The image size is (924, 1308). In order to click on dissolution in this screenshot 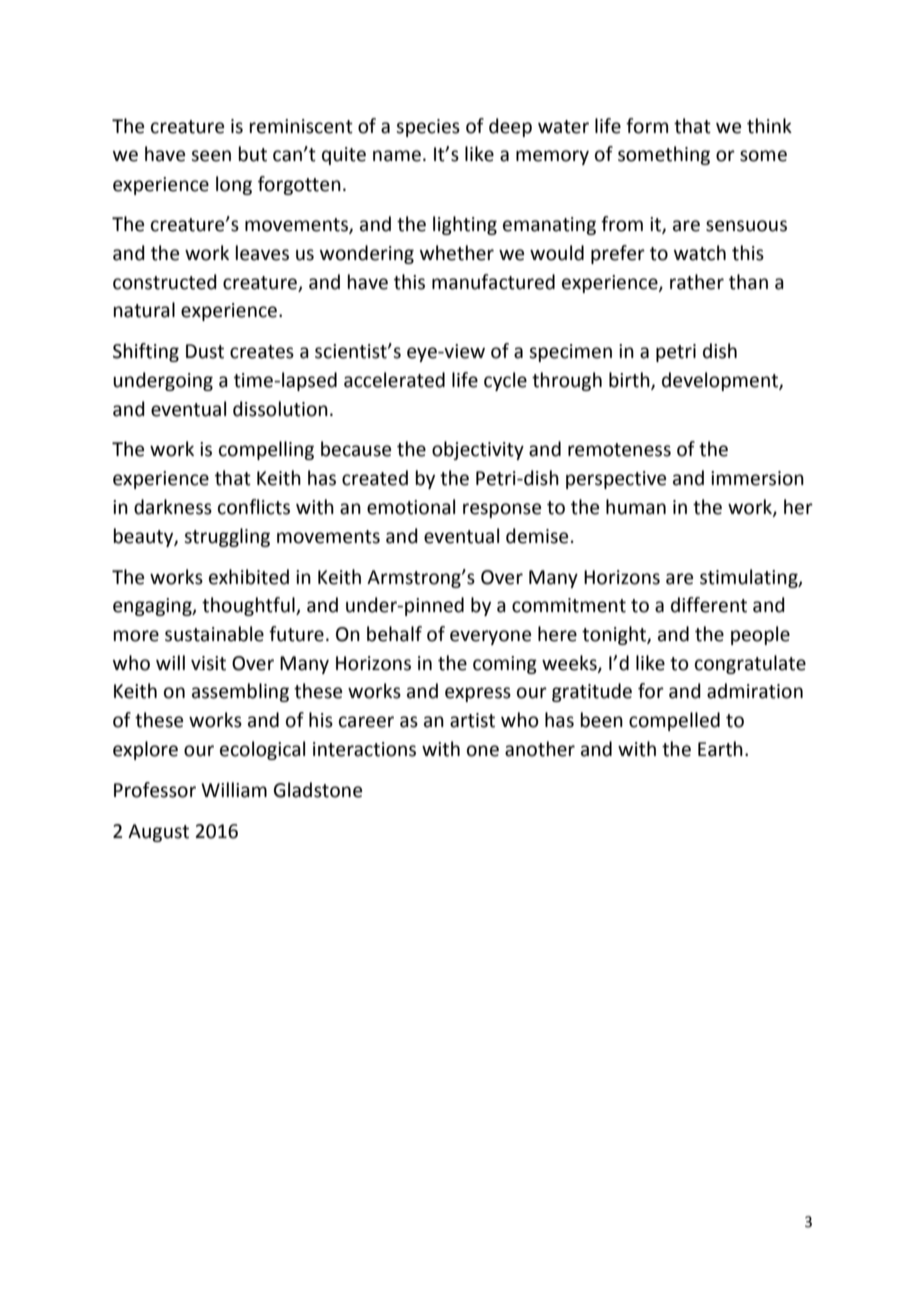, I will do `click(280, 409)`.
